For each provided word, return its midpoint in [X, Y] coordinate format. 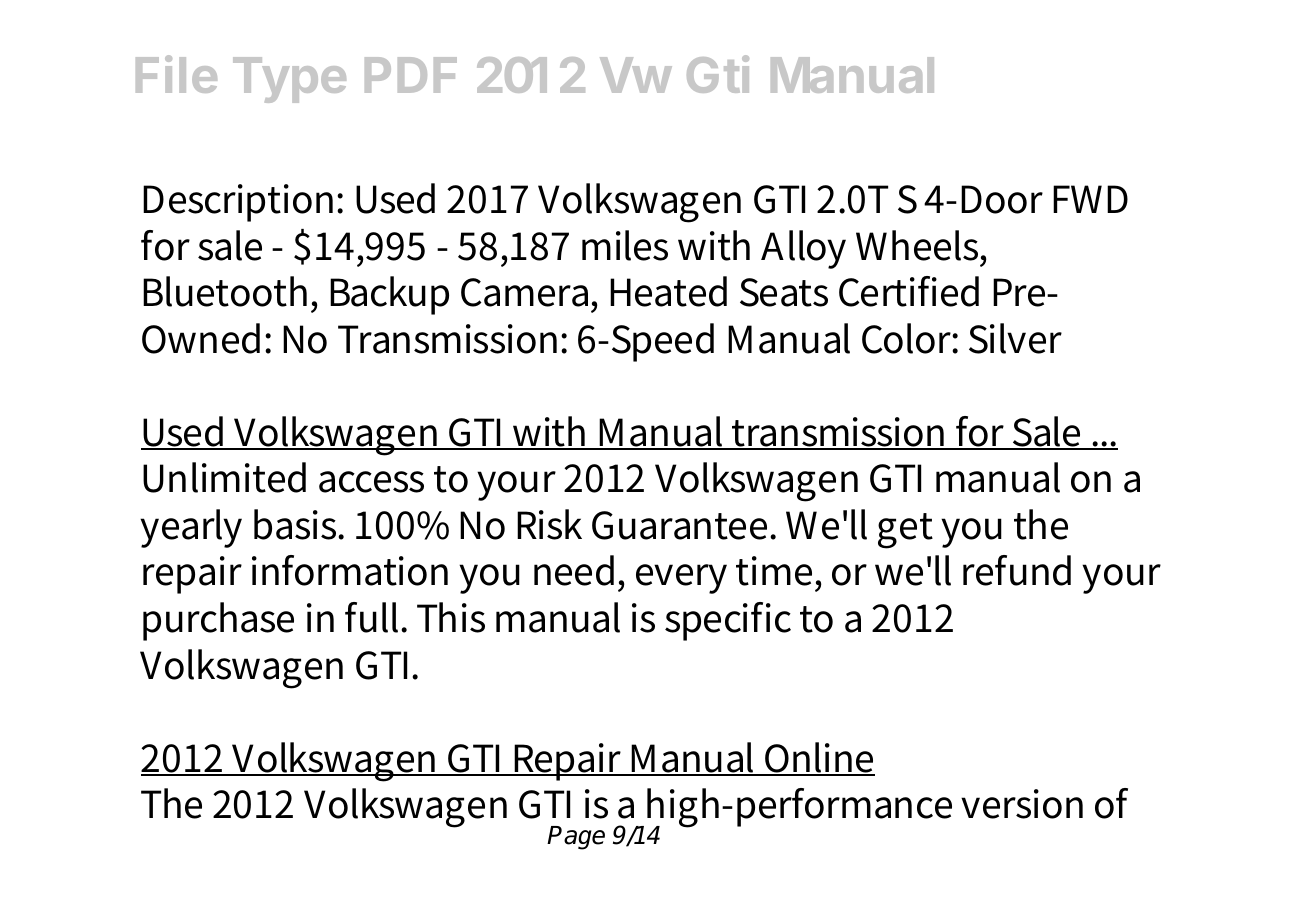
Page [576, 838]
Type [289, 80]
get [905, 531]
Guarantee [681, 525]
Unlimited [224, 477]
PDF [411, 75]
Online [819, 758]
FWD [1090, 199]
